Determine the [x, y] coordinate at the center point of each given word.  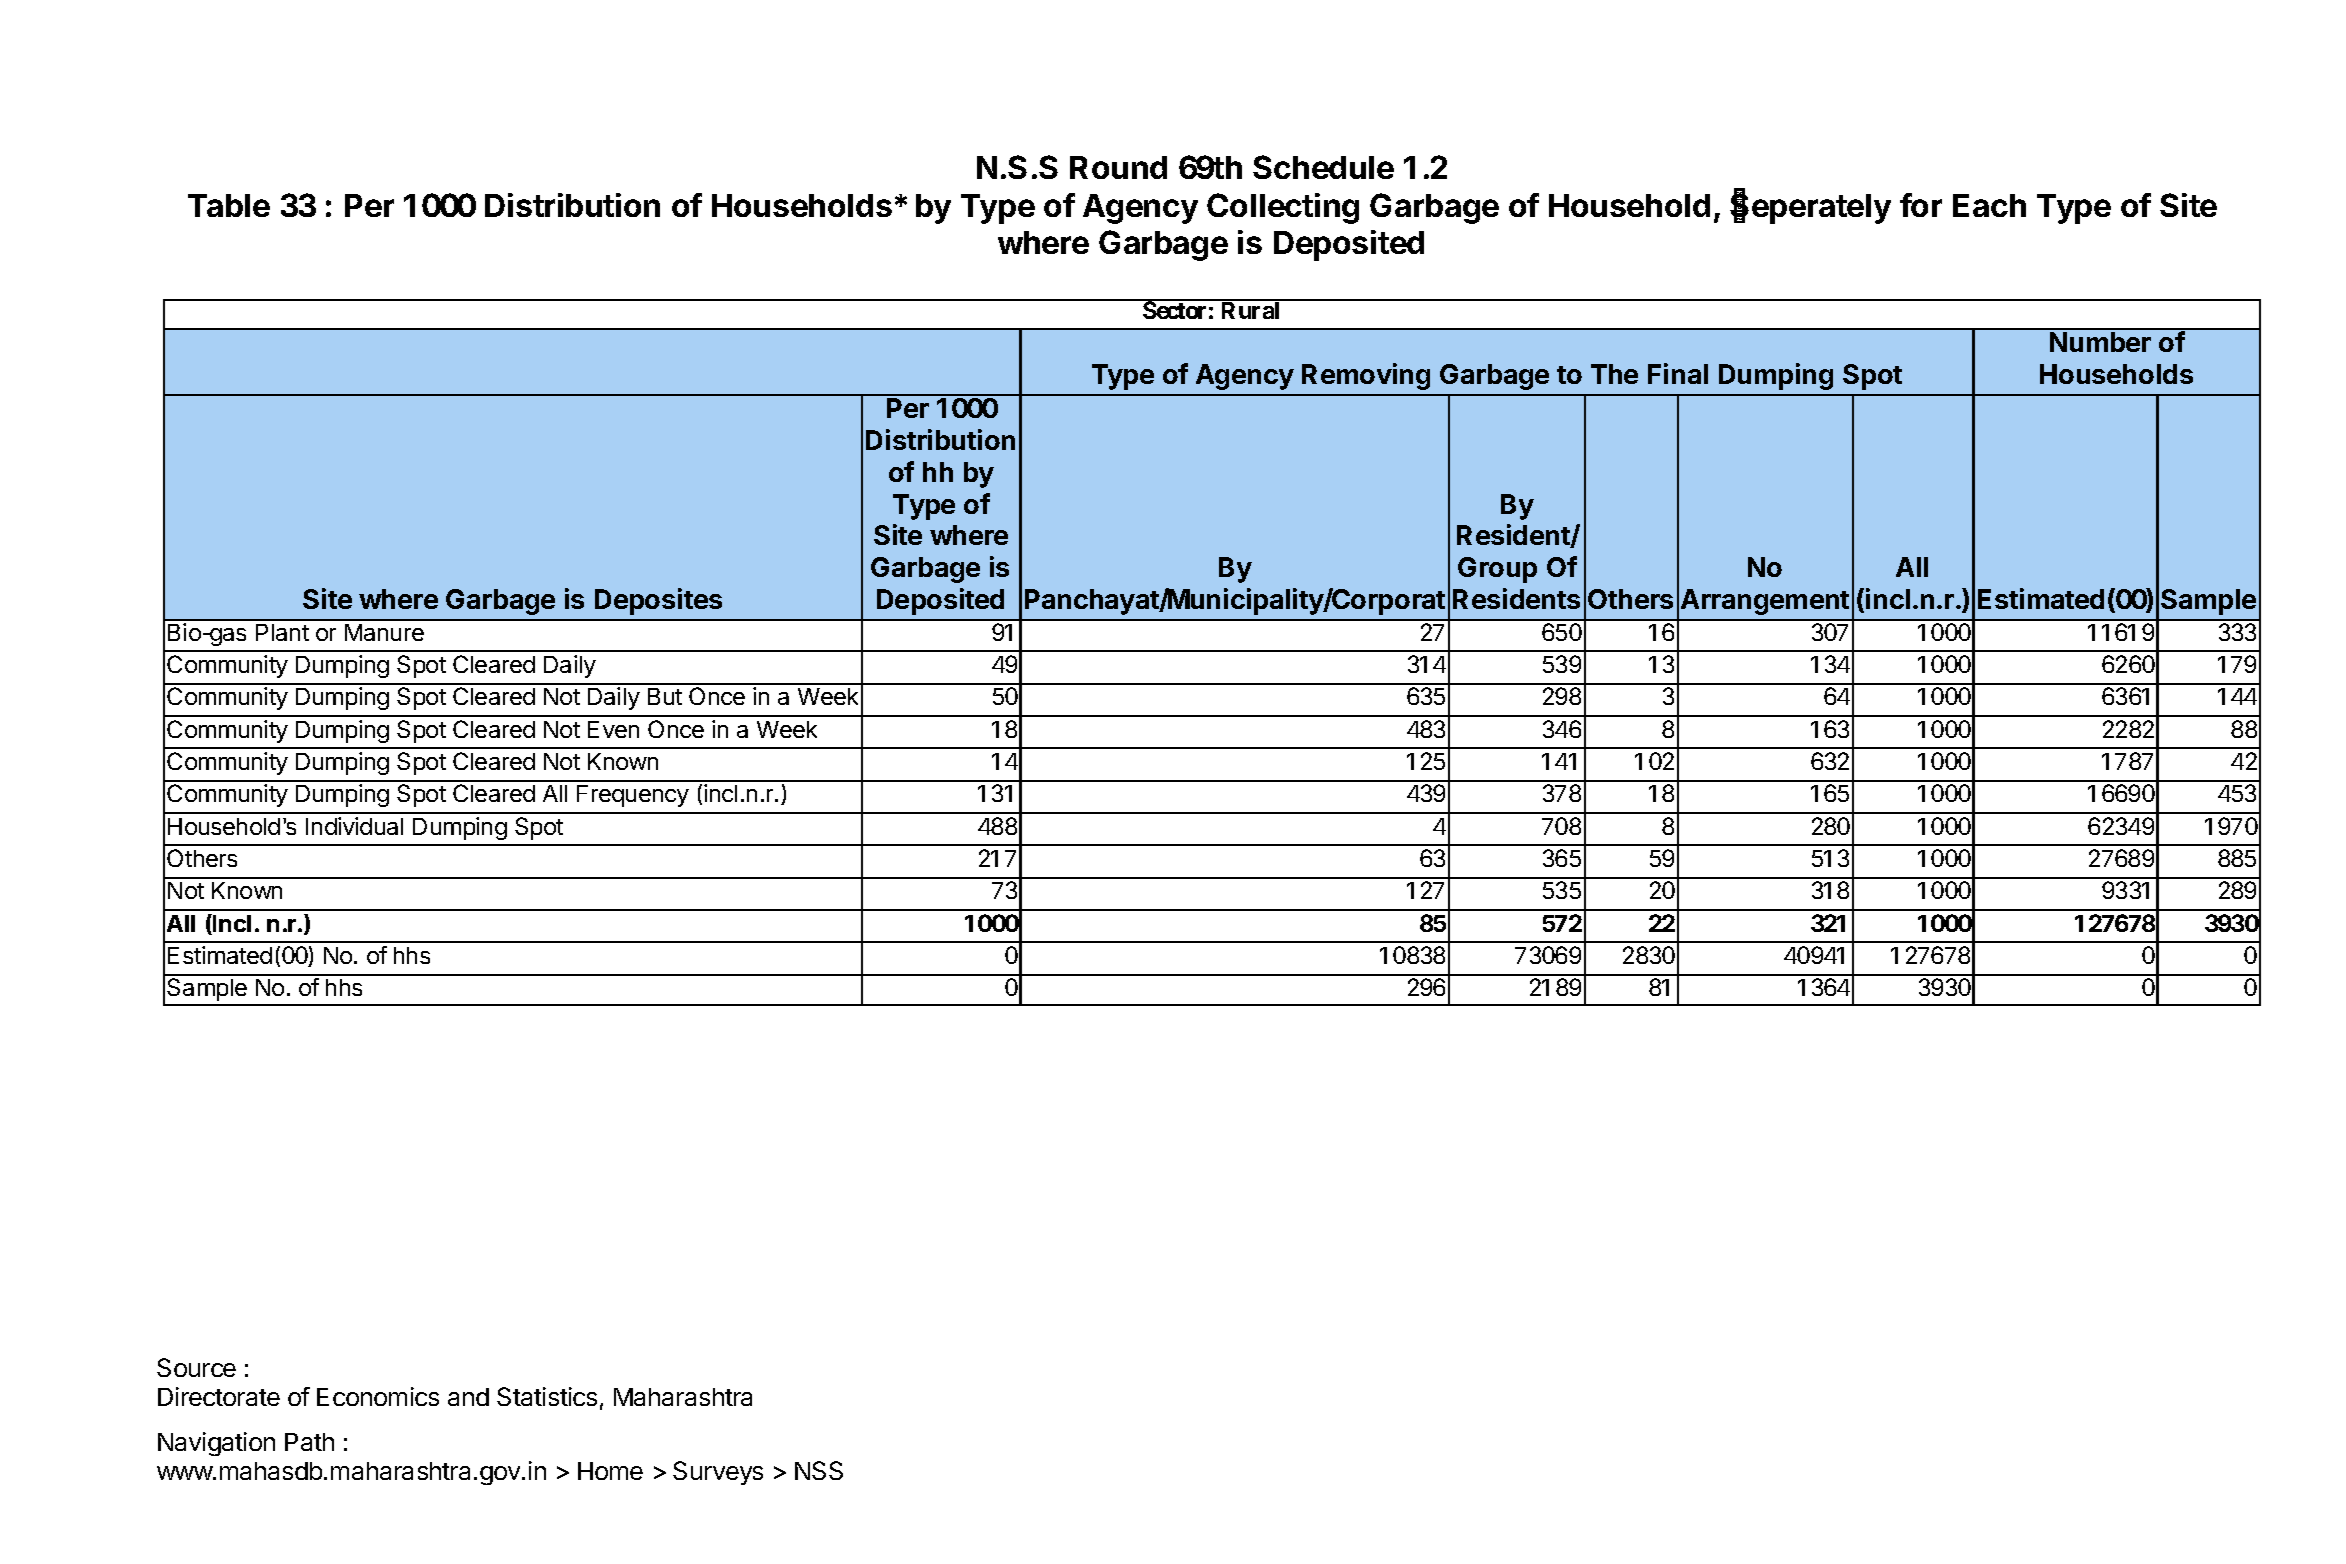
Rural [1251, 309]
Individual [354, 826]
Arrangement [1765, 602]
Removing [1366, 376]
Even [613, 729]
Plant [282, 632]
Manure [384, 632]
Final [1678, 373]
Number [2100, 342]
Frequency [633, 796]
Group [1497, 570]
